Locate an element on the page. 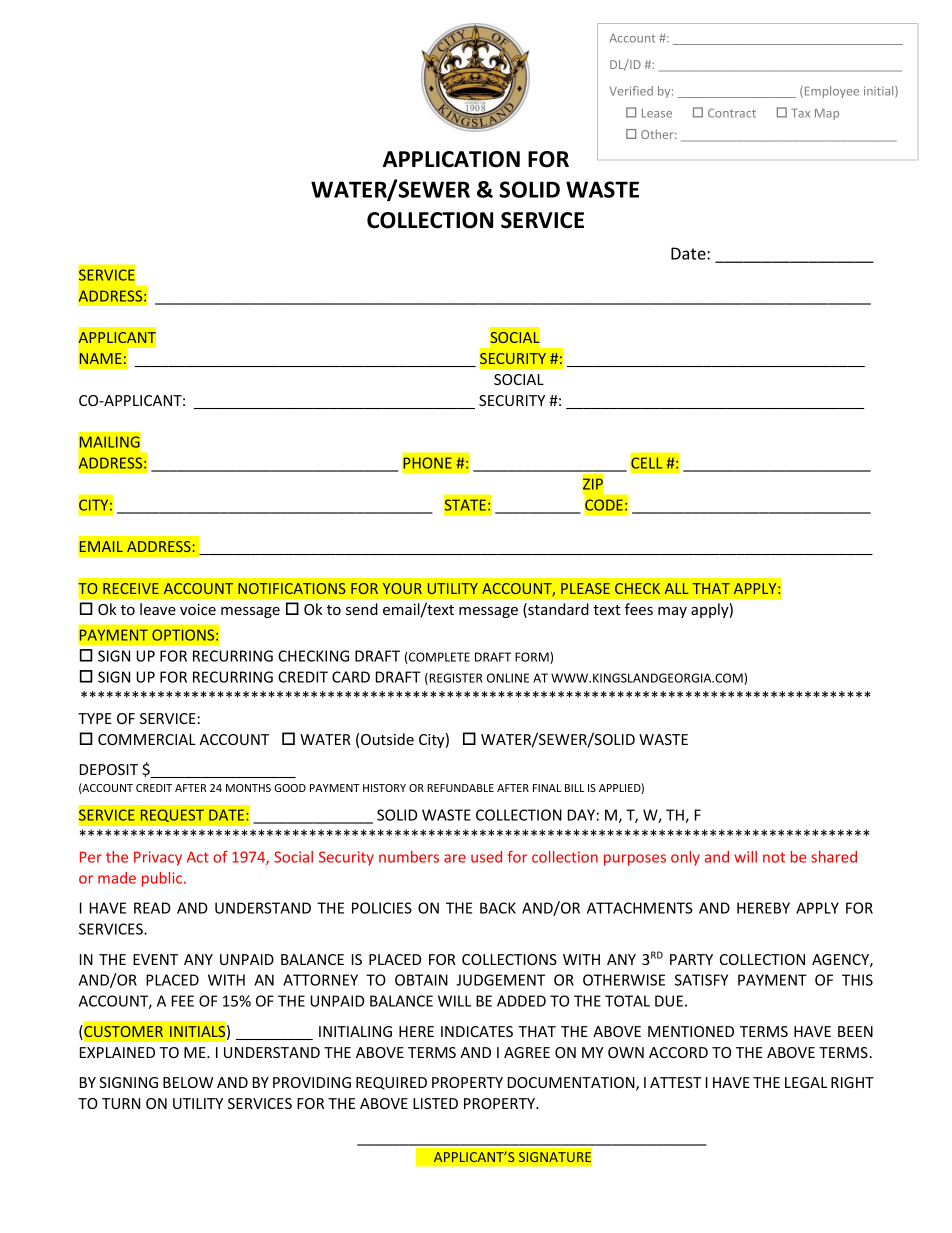  YOUR is located at coordinates (402, 588).
